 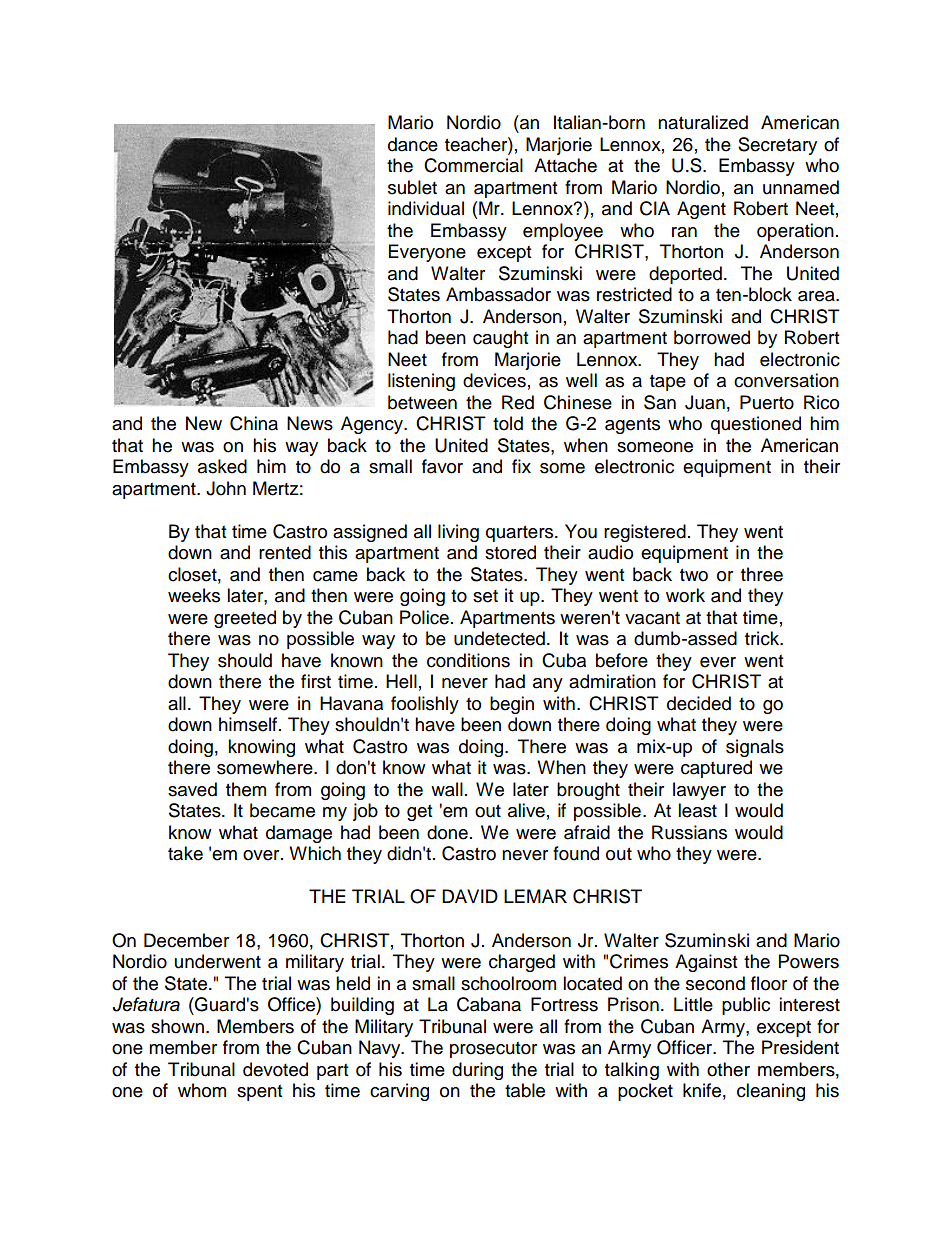 I want to click on undetected, so click(x=499, y=638).
